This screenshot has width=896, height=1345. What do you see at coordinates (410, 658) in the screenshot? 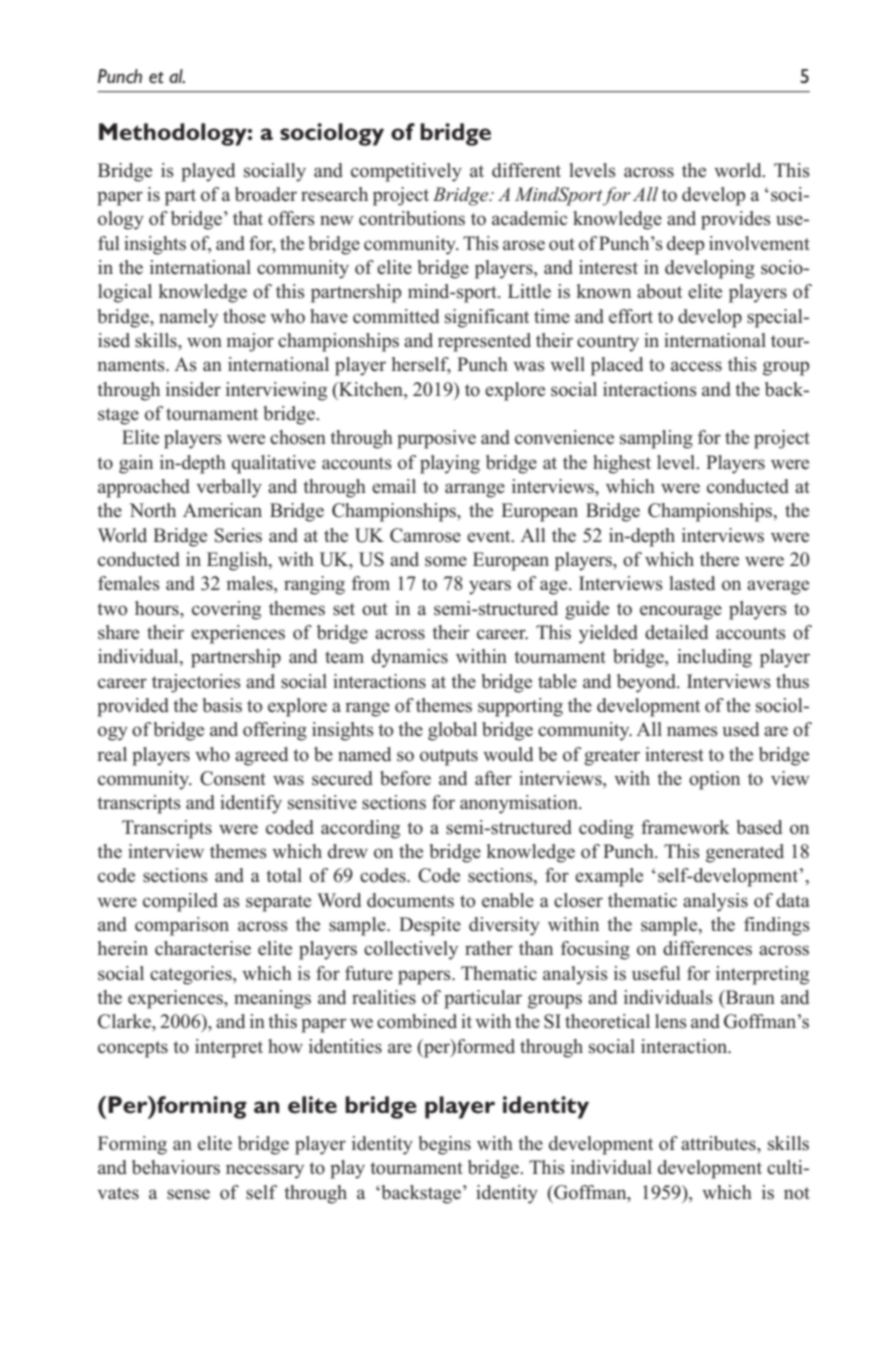
I see `dynamics` at bounding box center [410, 658].
